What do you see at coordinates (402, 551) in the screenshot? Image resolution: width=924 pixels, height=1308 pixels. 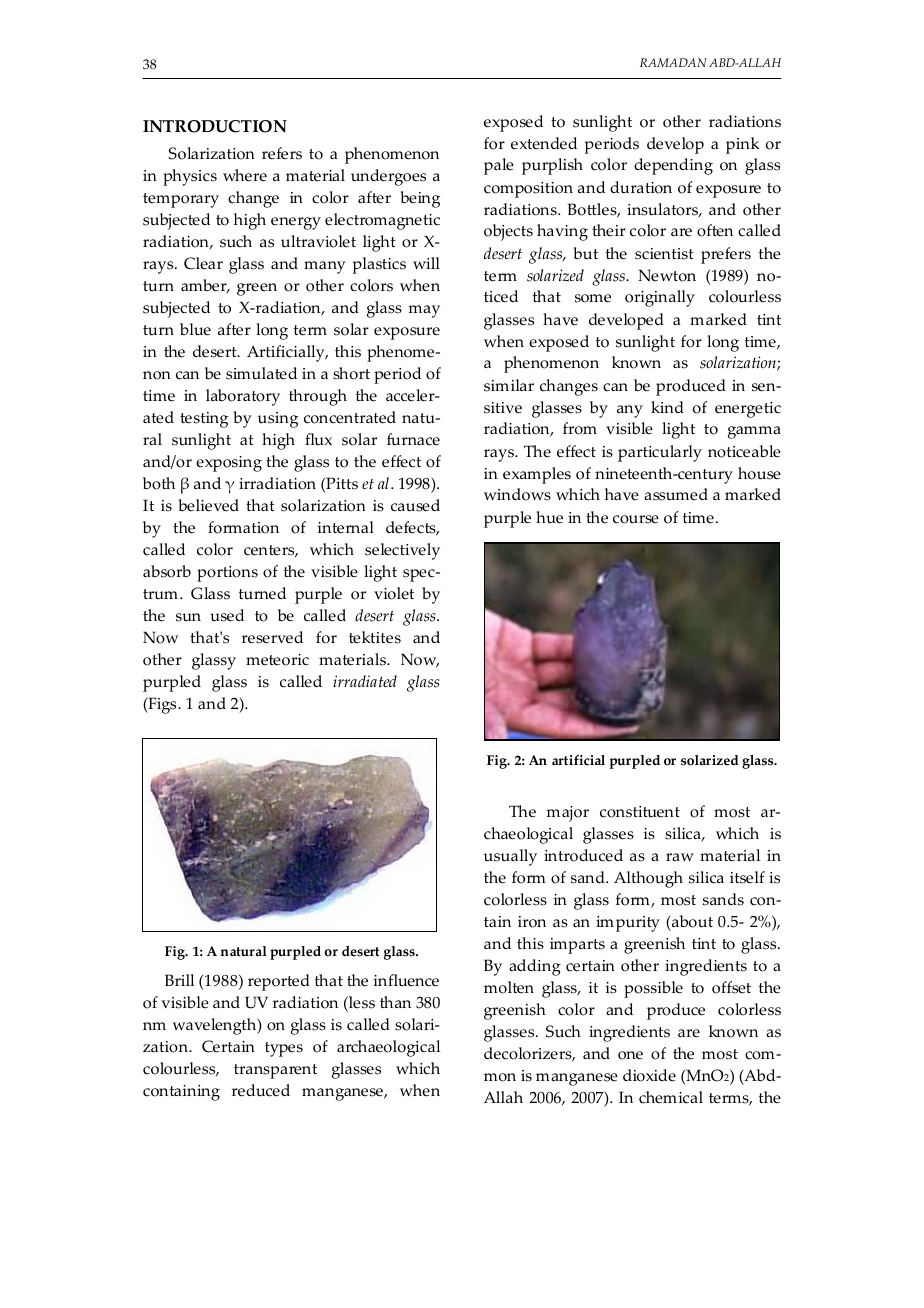 I see `selectively` at bounding box center [402, 551].
